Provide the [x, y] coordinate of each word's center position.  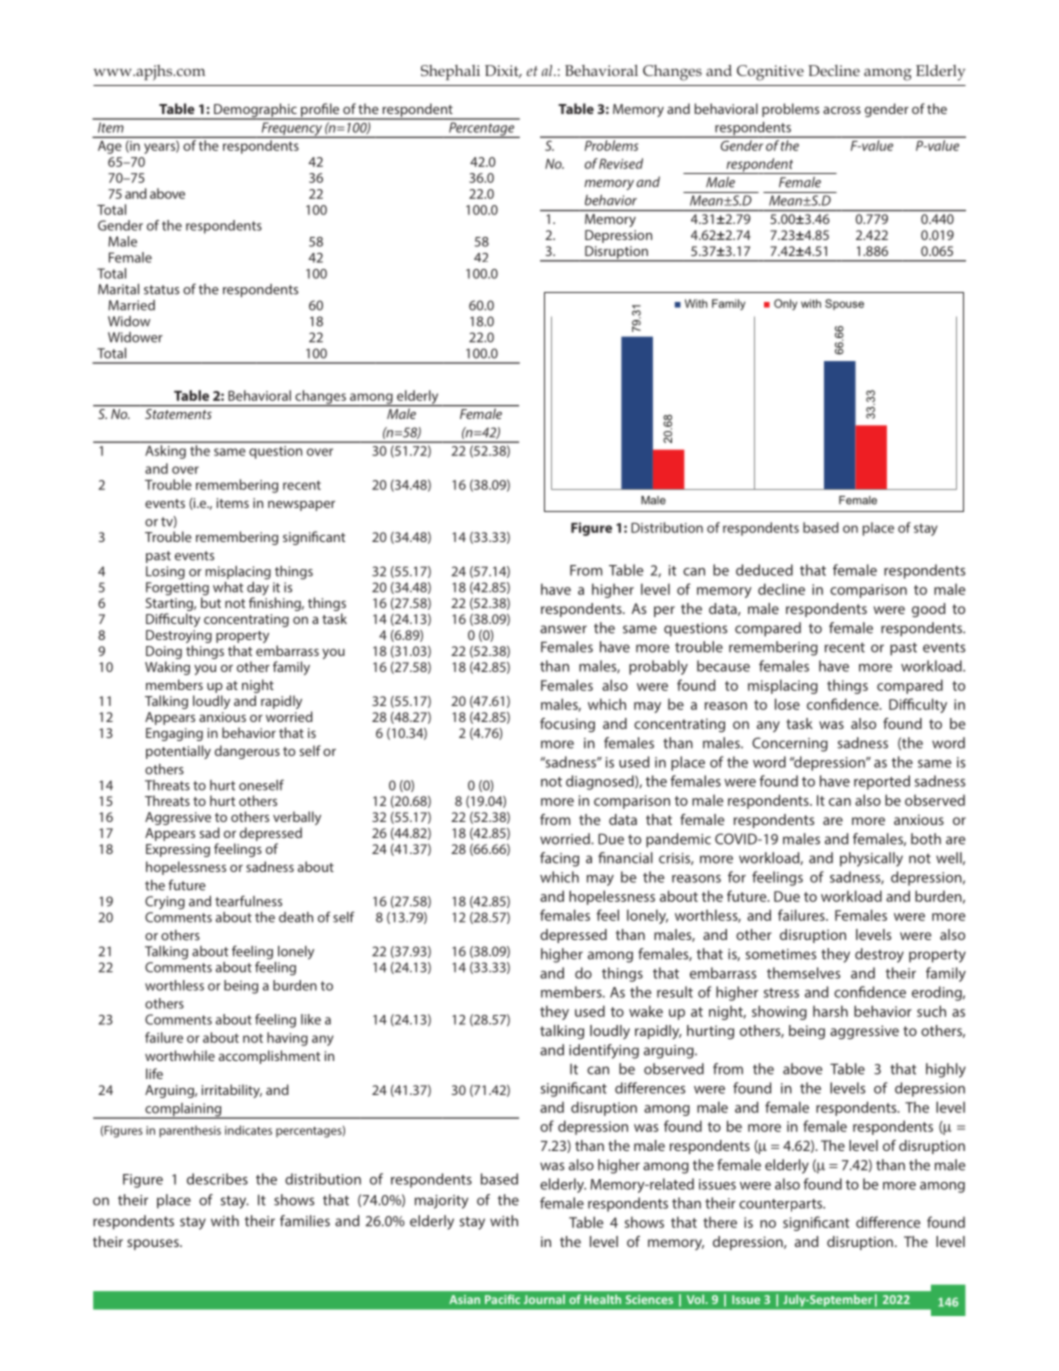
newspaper [301, 505]
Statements [178, 414]
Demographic [255, 111]
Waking [167, 668]
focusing [567, 725]
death [296, 917]
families [305, 1221]
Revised [621, 163]
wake [646, 1011]
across [842, 110]
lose [787, 704]
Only [785, 304]
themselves [804, 973]
